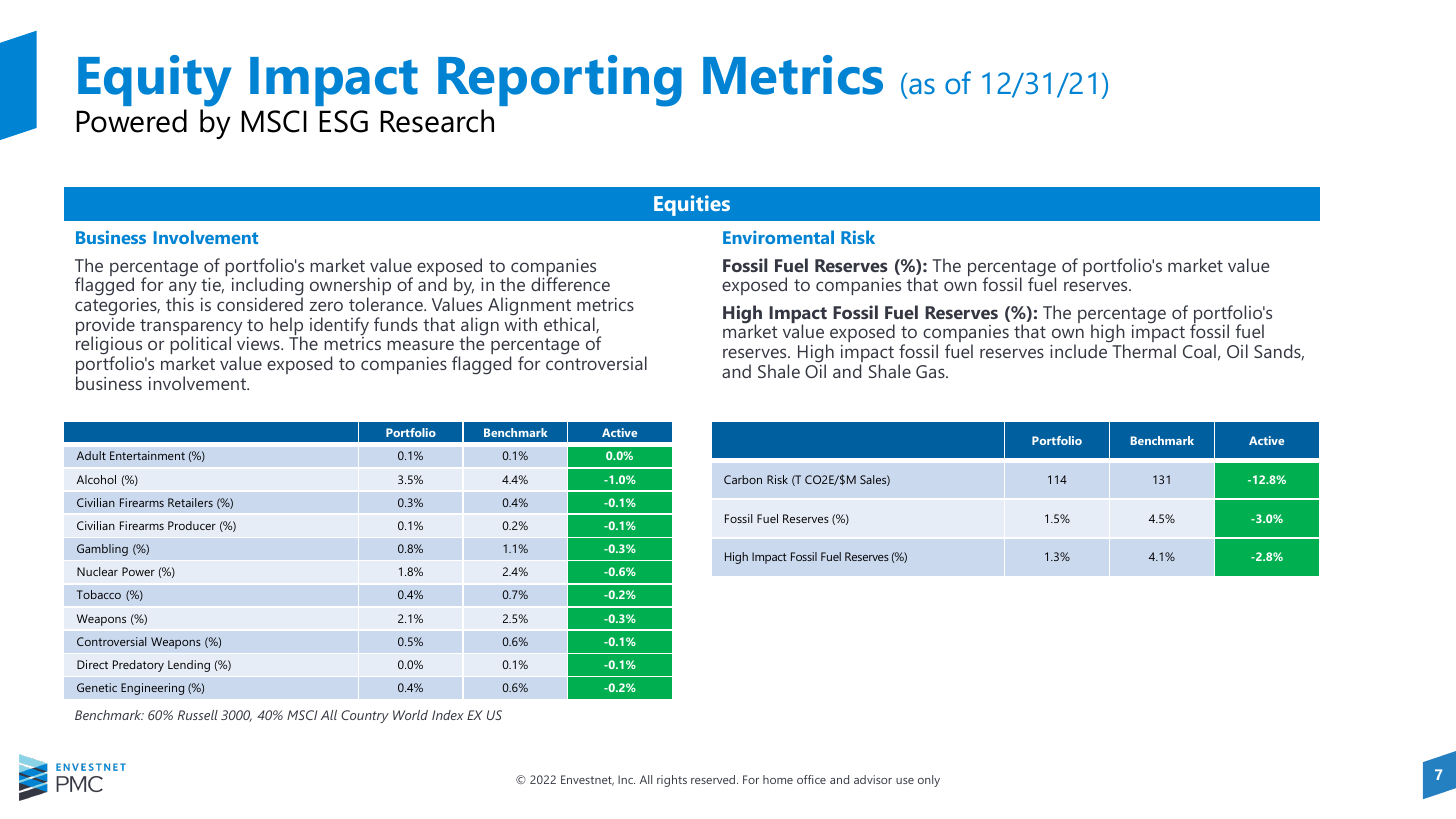  Describe the element at coordinates (778, 237) in the document. I see `Enviromental` at that location.
